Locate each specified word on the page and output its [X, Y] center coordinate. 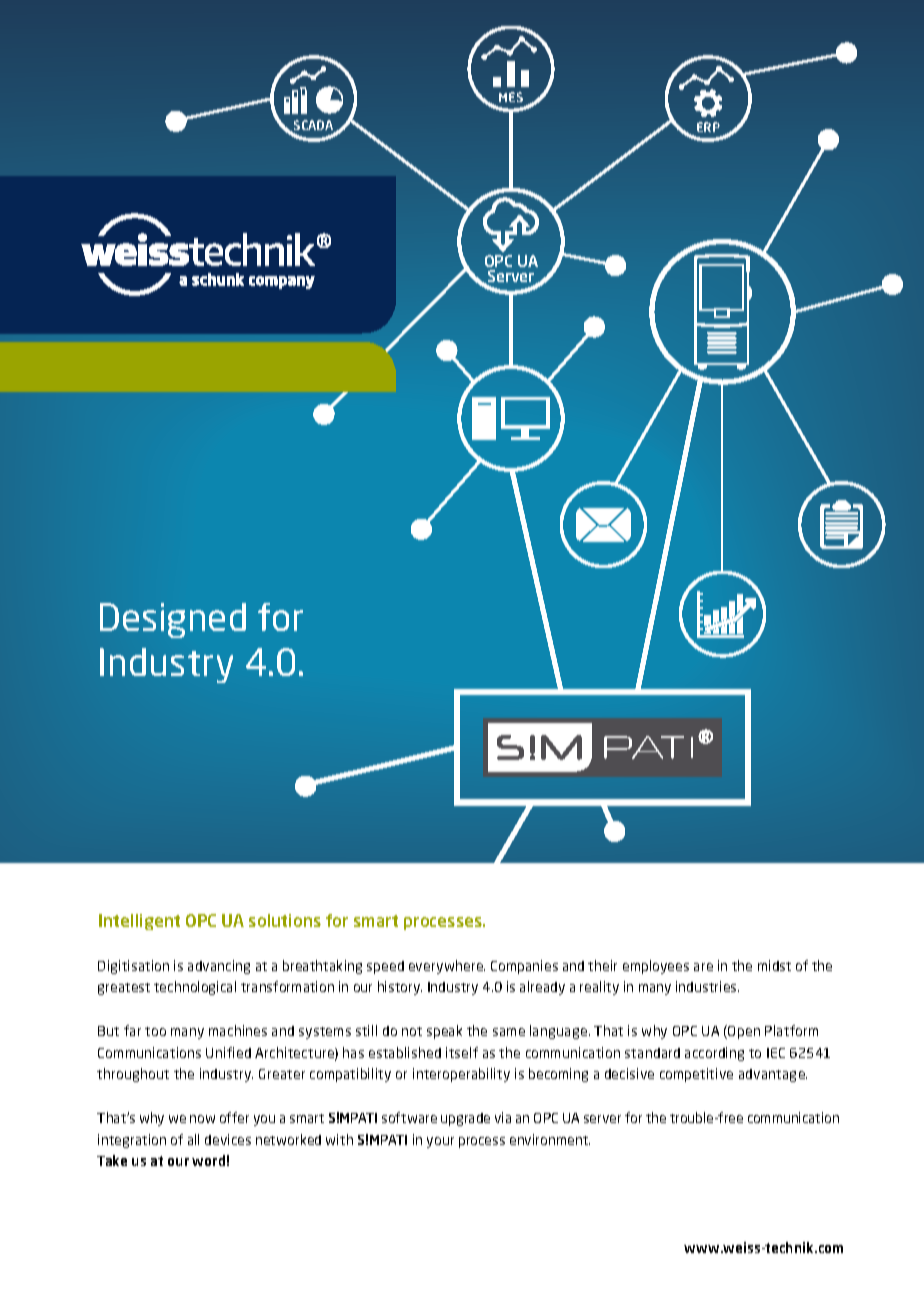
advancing [219, 967]
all [193, 1139]
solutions [285, 920]
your [440, 1142]
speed [385, 967]
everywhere [447, 967]
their [602, 965]
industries [707, 986]
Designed [173, 620]
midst [774, 965]
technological [195, 988]
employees [656, 967]
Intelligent [139, 922]
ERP [708, 127]
